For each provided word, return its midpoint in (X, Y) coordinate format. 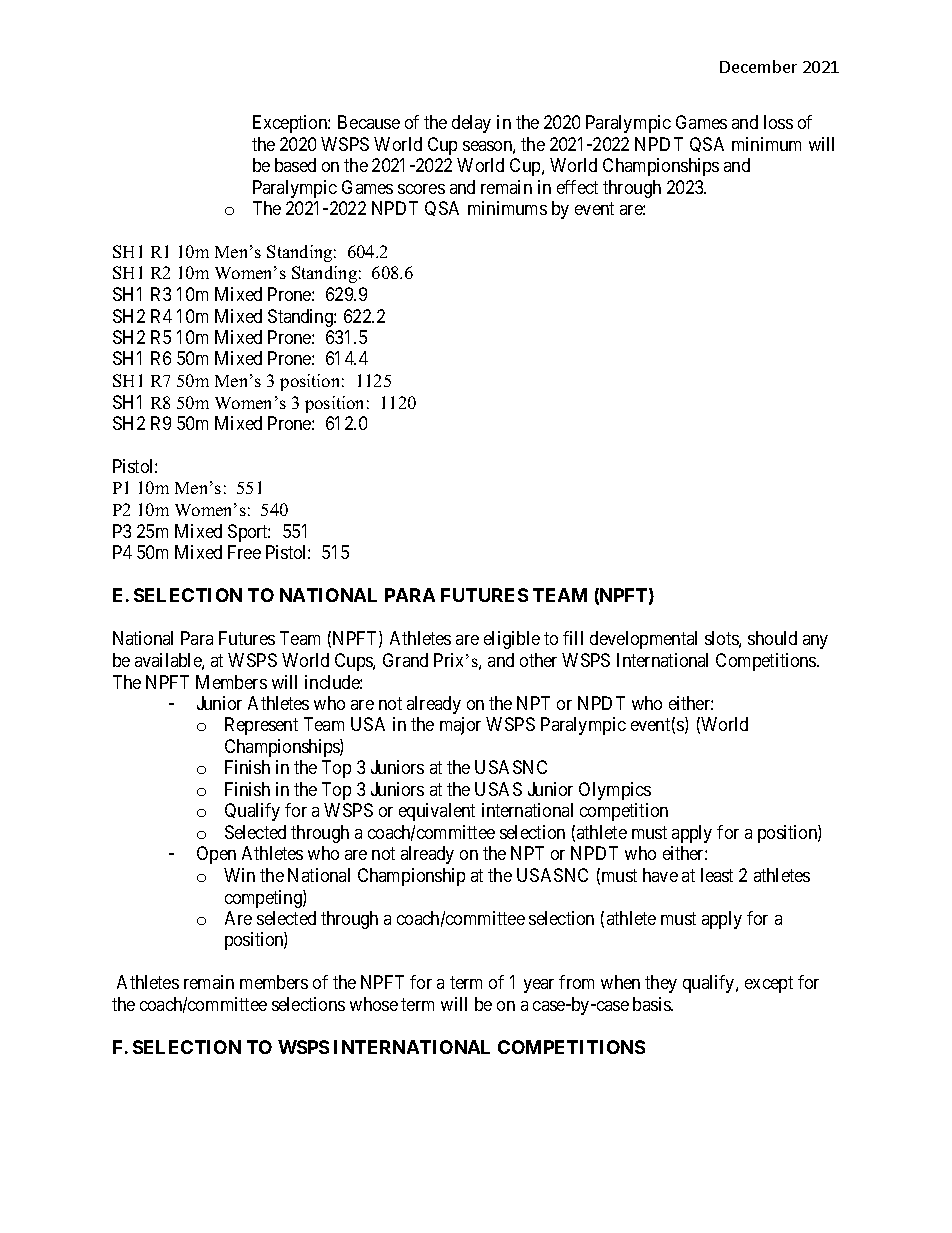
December (758, 66)
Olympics (615, 791)
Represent (261, 726)
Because (369, 122)
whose (374, 1004)
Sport (249, 533)
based (295, 165)
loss (778, 122)
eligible (512, 640)
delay (471, 124)
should (772, 638)
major (460, 726)
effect (577, 187)
